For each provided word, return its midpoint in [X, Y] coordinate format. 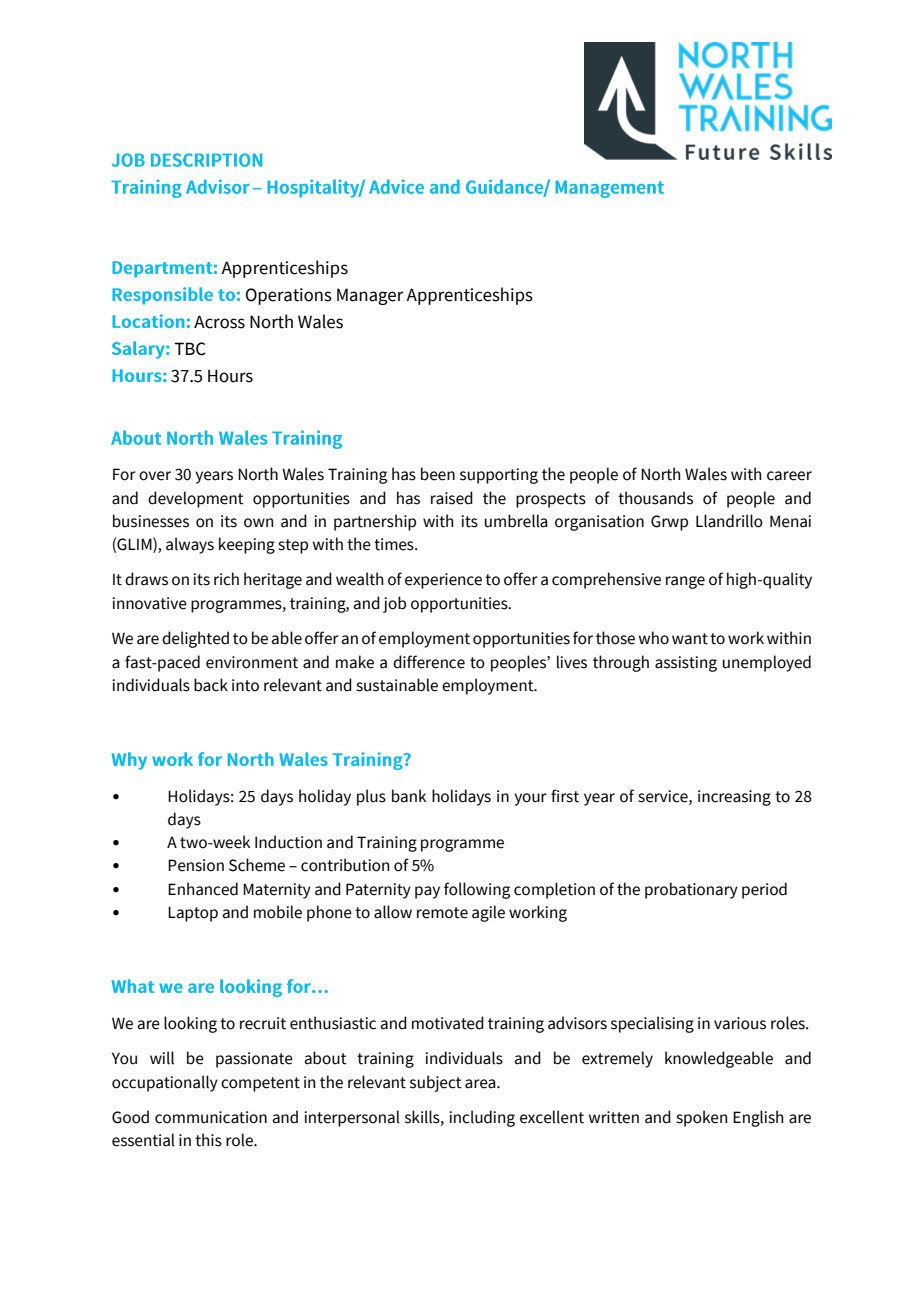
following [477, 890]
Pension [196, 865]
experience [443, 581]
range [685, 582]
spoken [701, 1118]
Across [219, 322]
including [482, 1118]
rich [226, 579]
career [789, 476]
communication [211, 1117]
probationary [691, 890]
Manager [370, 296]
